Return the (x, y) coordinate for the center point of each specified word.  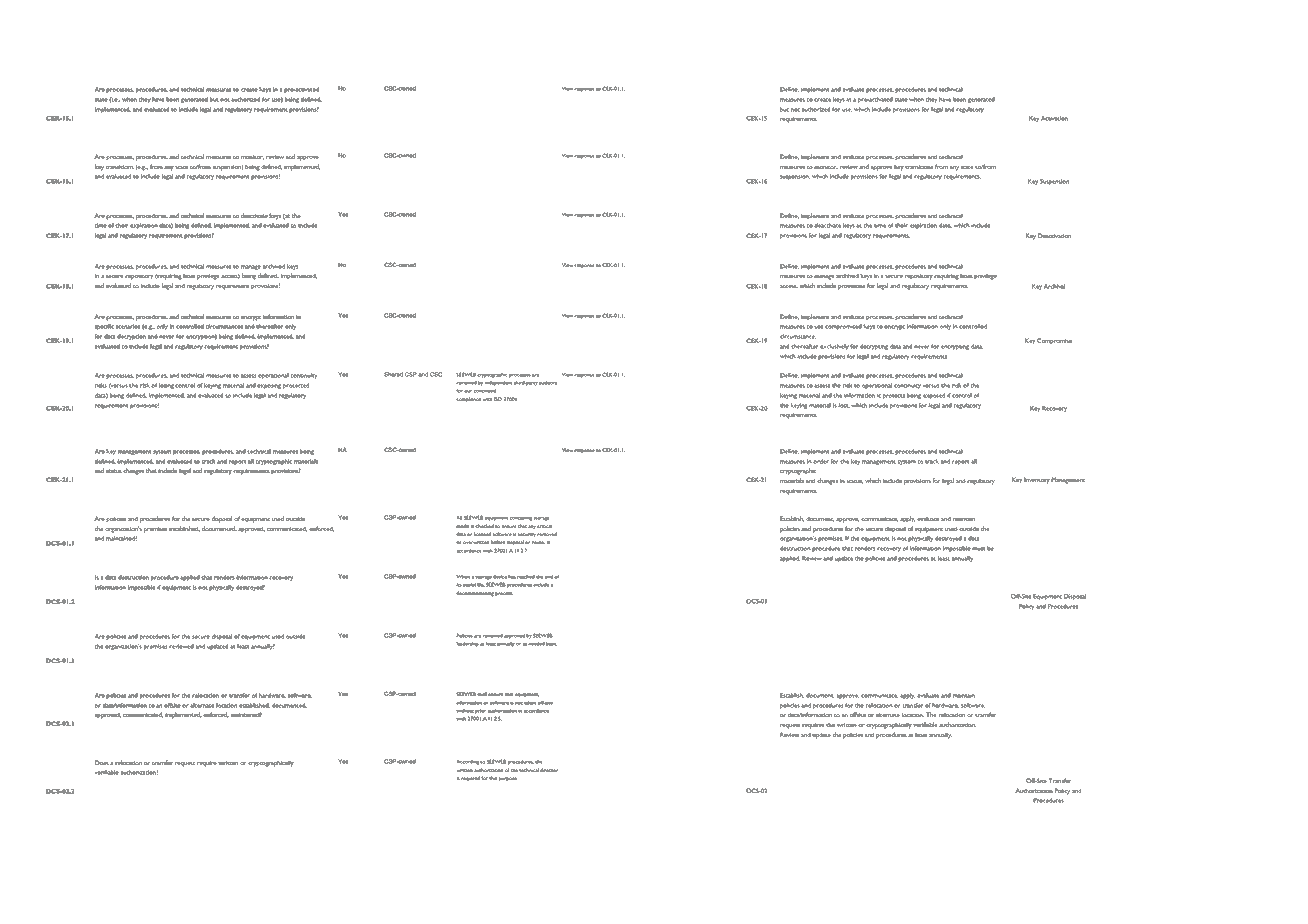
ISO (498, 399)
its (459, 585)
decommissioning (475, 594)
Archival (1054, 286)
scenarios (128, 326)
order (821, 461)
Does (102, 762)
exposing (269, 386)
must (979, 549)
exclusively (834, 347)
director (549, 770)
